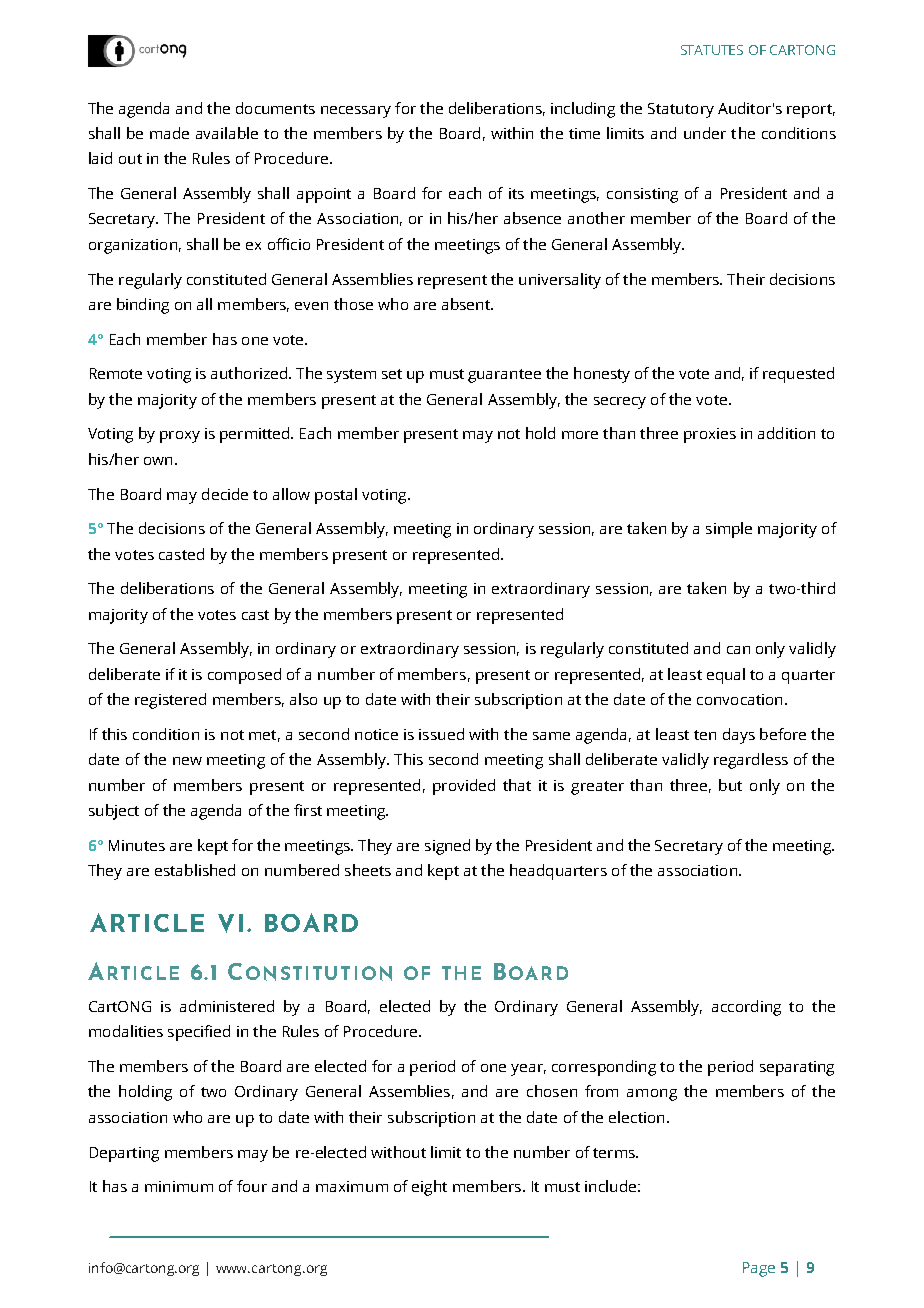 This screenshot has width=924, height=1308. I want to click on minimum, so click(179, 1186).
